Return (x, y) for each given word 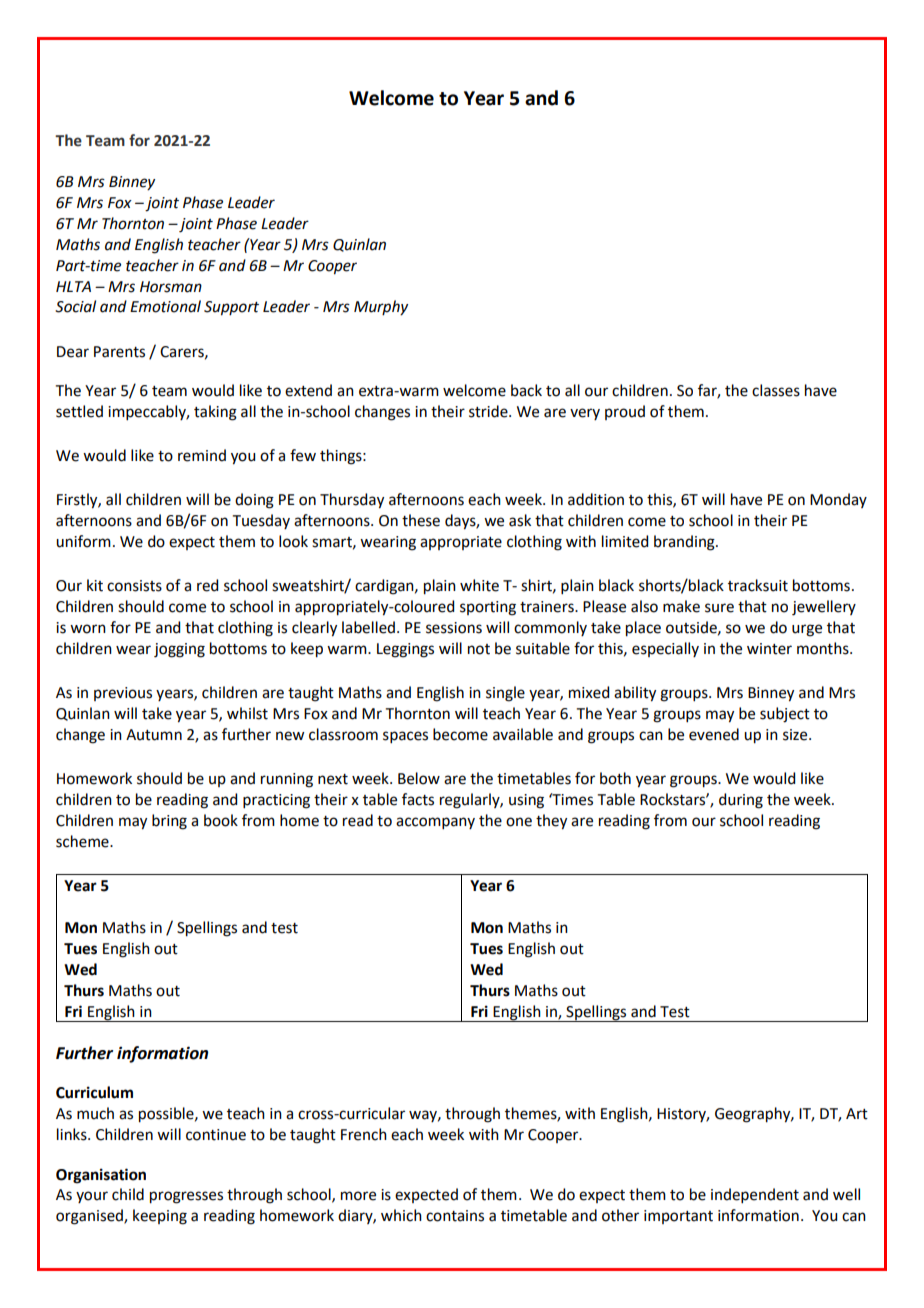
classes (776, 390)
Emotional (165, 306)
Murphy (381, 308)
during (741, 801)
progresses (186, 1197)
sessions (454, 628)
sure (719, 608)
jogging (179, 650)
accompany (435, 823)
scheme (83, 841)
